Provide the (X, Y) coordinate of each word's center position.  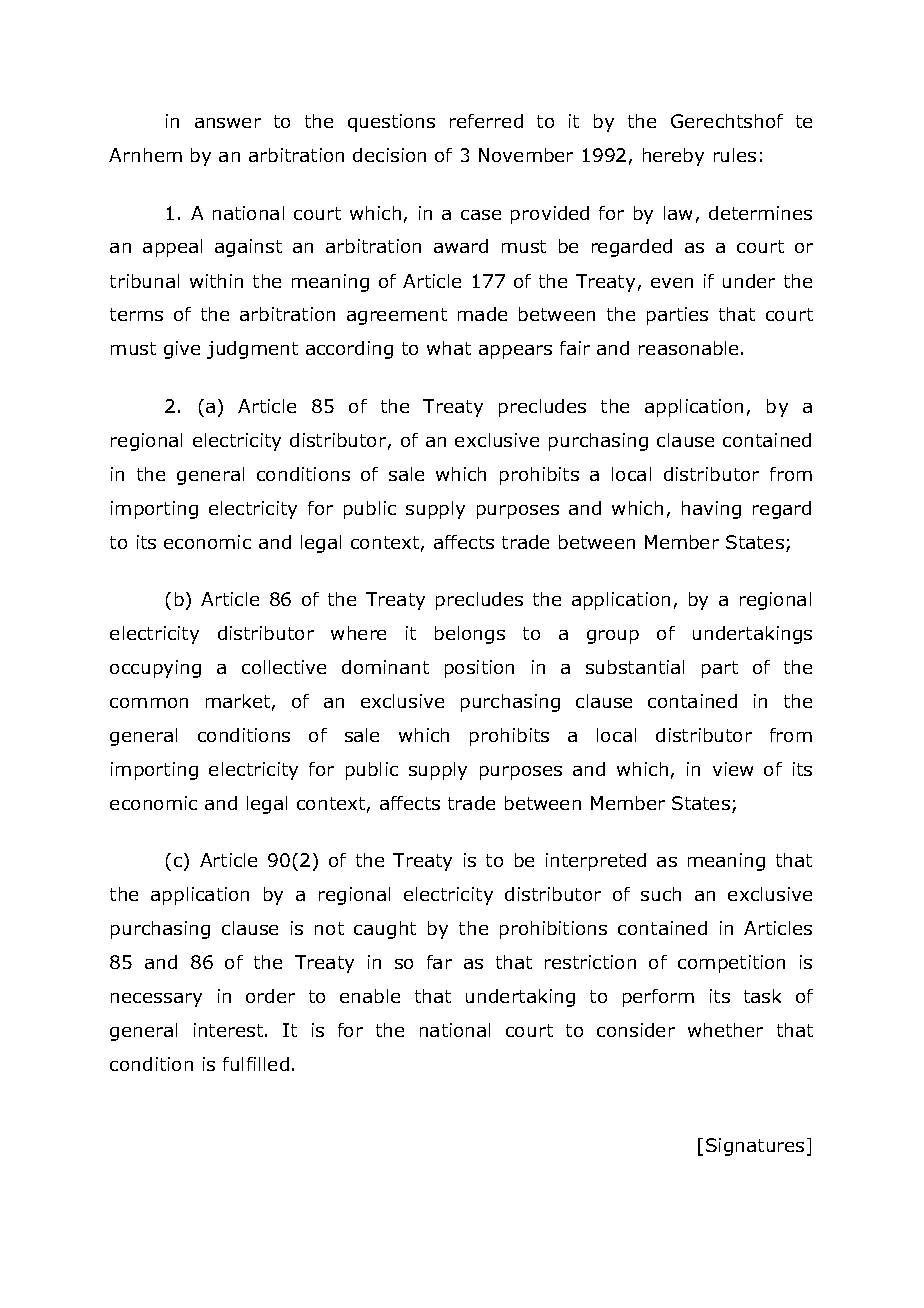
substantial (635, 667)
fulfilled (256, 1064)
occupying (155, 669)
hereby (673, 157)
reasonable (688, 348)
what (449, 348)
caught (385, 930)
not (329, 928)
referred (486, 121)
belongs (470, 635)
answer (228, 123)
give (182, 350)
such (661, 894)
